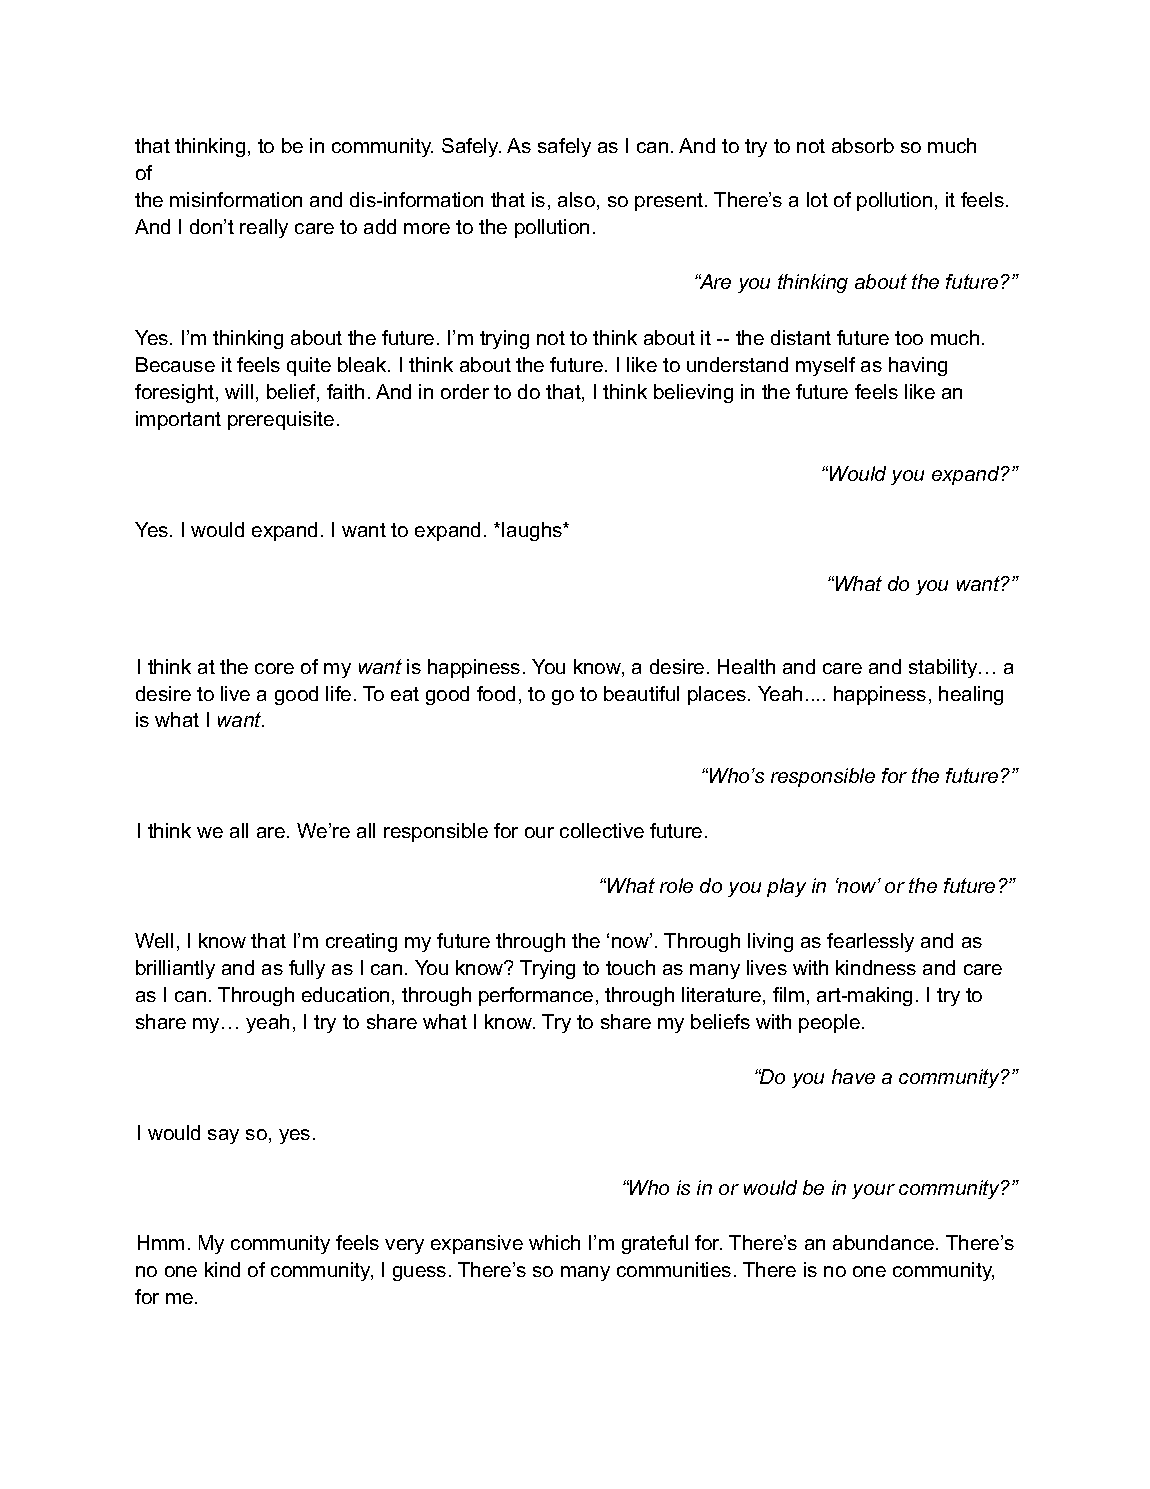  What do you see at coordinates (154, 940) in the screenshot?
I see `Well` at bounding box center [154, 940].
